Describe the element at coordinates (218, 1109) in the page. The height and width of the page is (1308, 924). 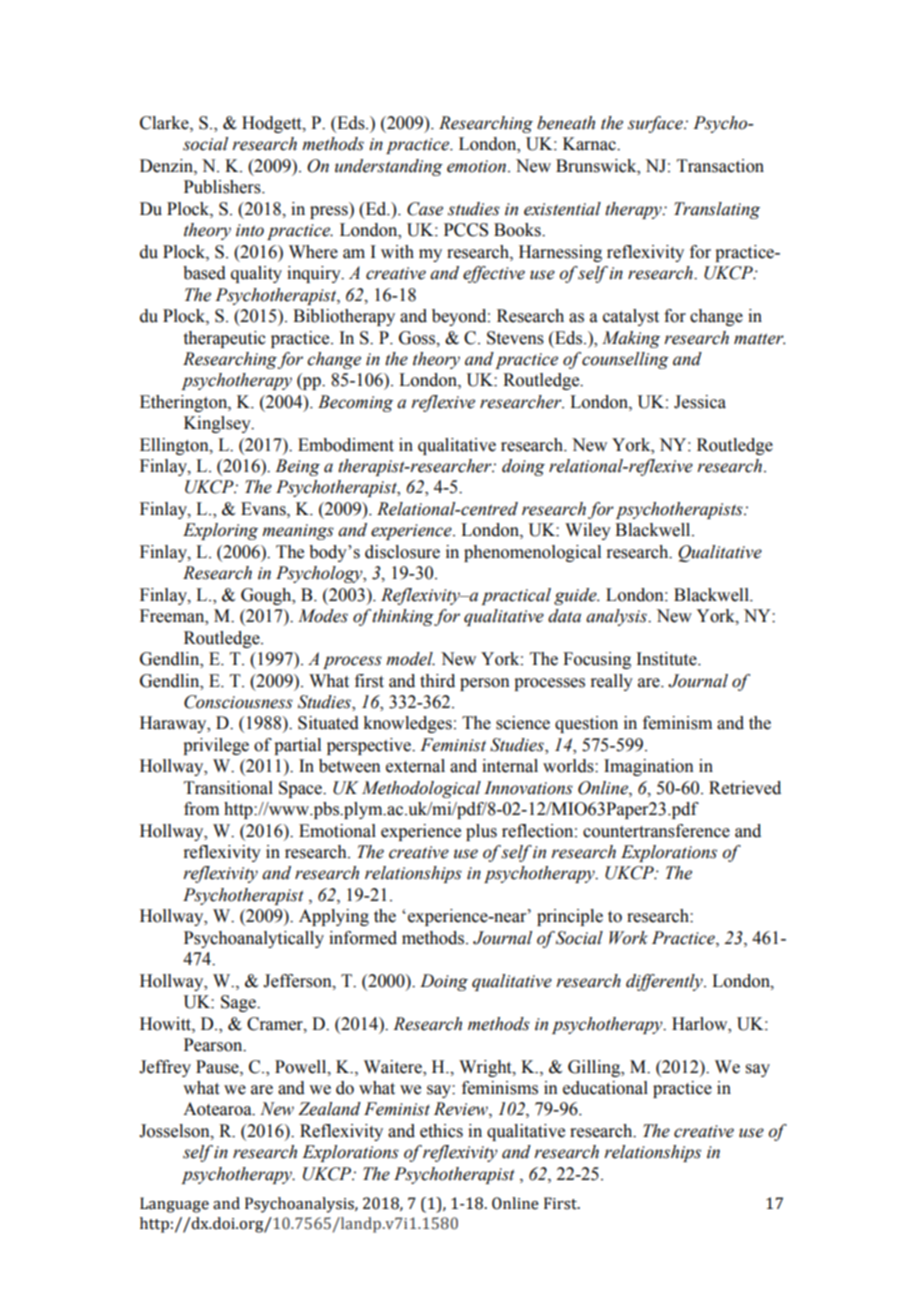
I see `Aotearoa` at that location.
